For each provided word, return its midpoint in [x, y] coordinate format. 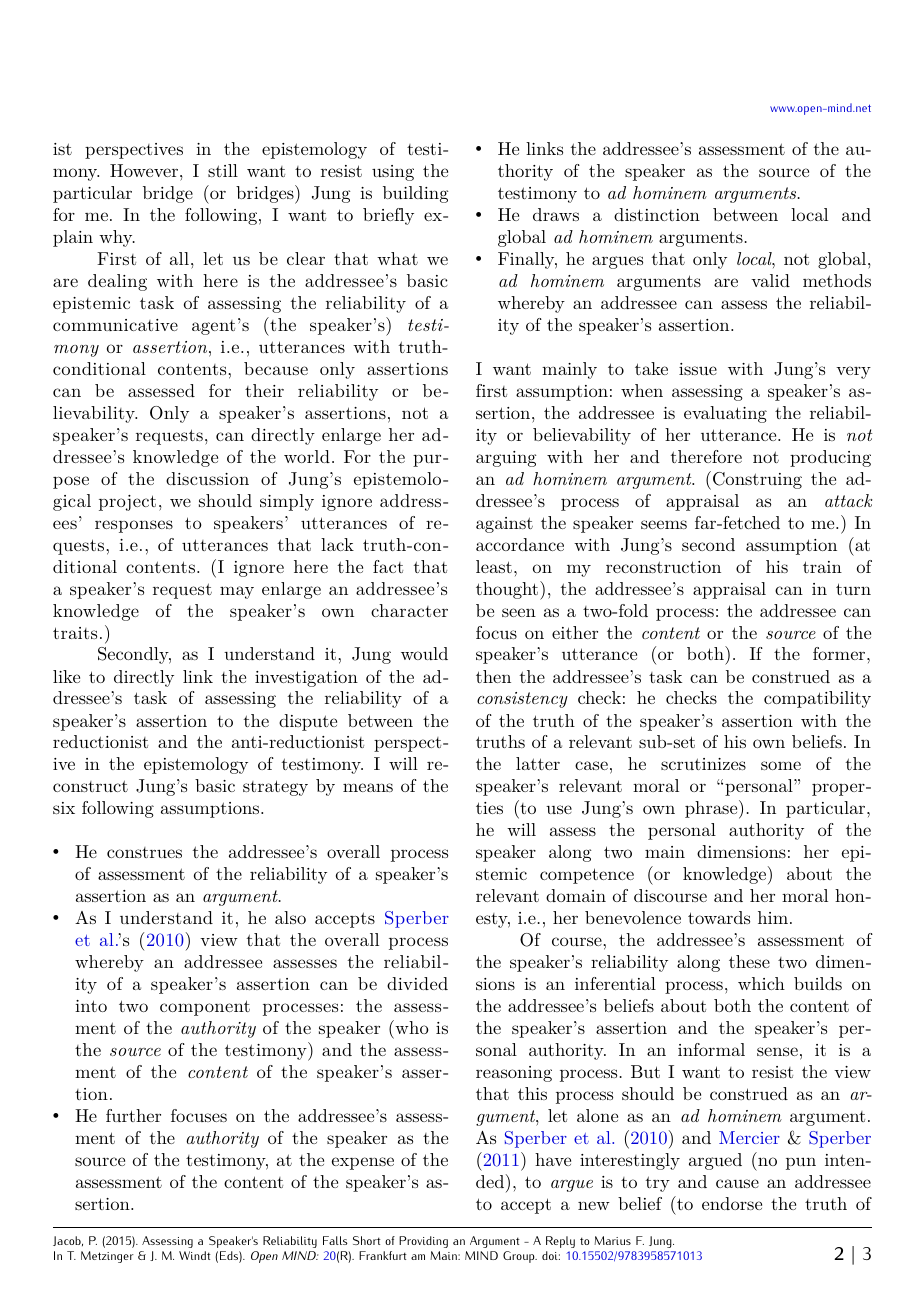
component [205, 1008]
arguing [506, 459]
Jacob [68, 1241]
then [493, 676]
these [749, 961]
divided [417, 983]
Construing [757, 480]
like [66, 676]
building [415, 194]
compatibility [817, 699]
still [223, 170]
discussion [207, 478]
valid [770, 280]
